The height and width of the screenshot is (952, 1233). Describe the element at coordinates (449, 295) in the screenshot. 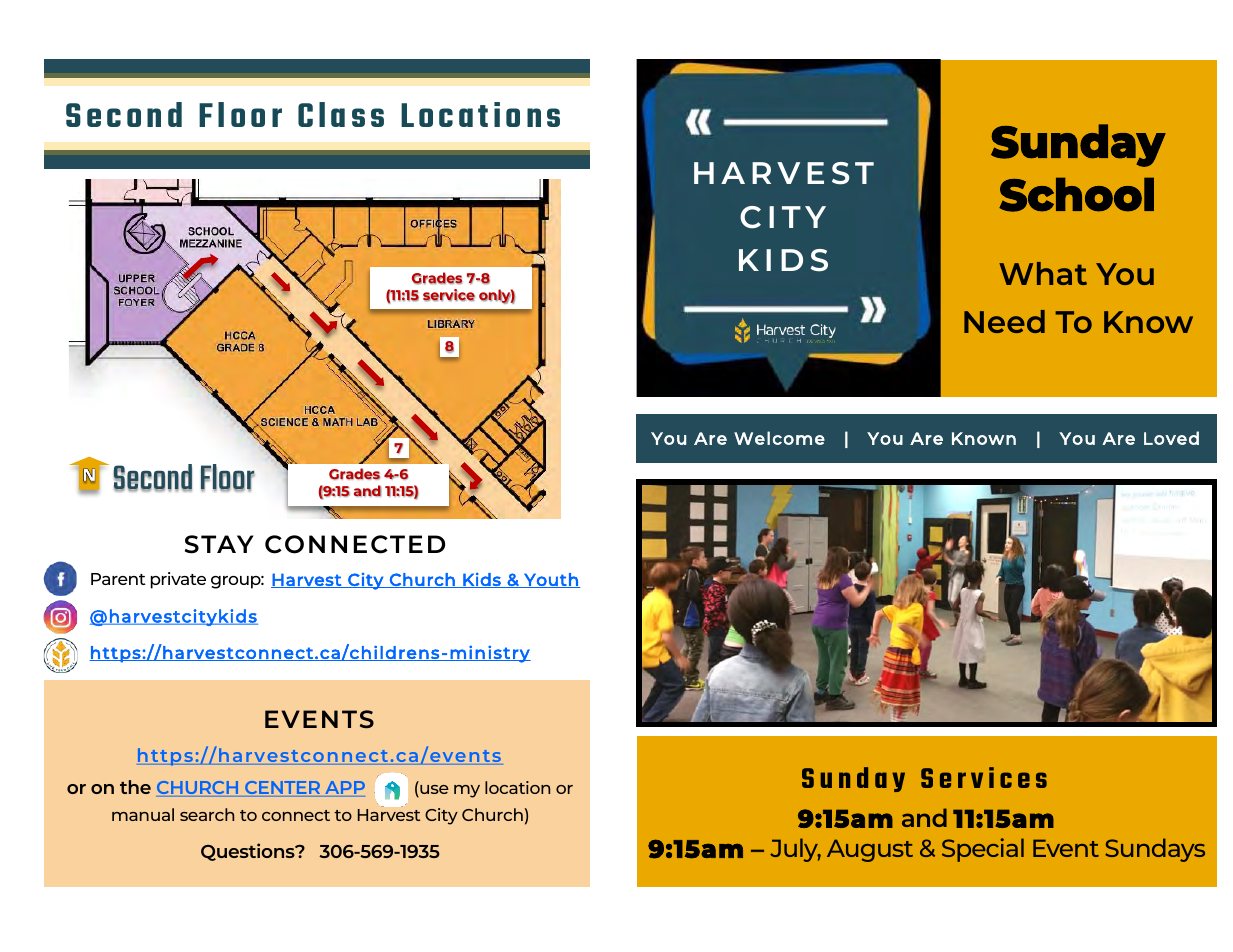

I see `service` at that location.
